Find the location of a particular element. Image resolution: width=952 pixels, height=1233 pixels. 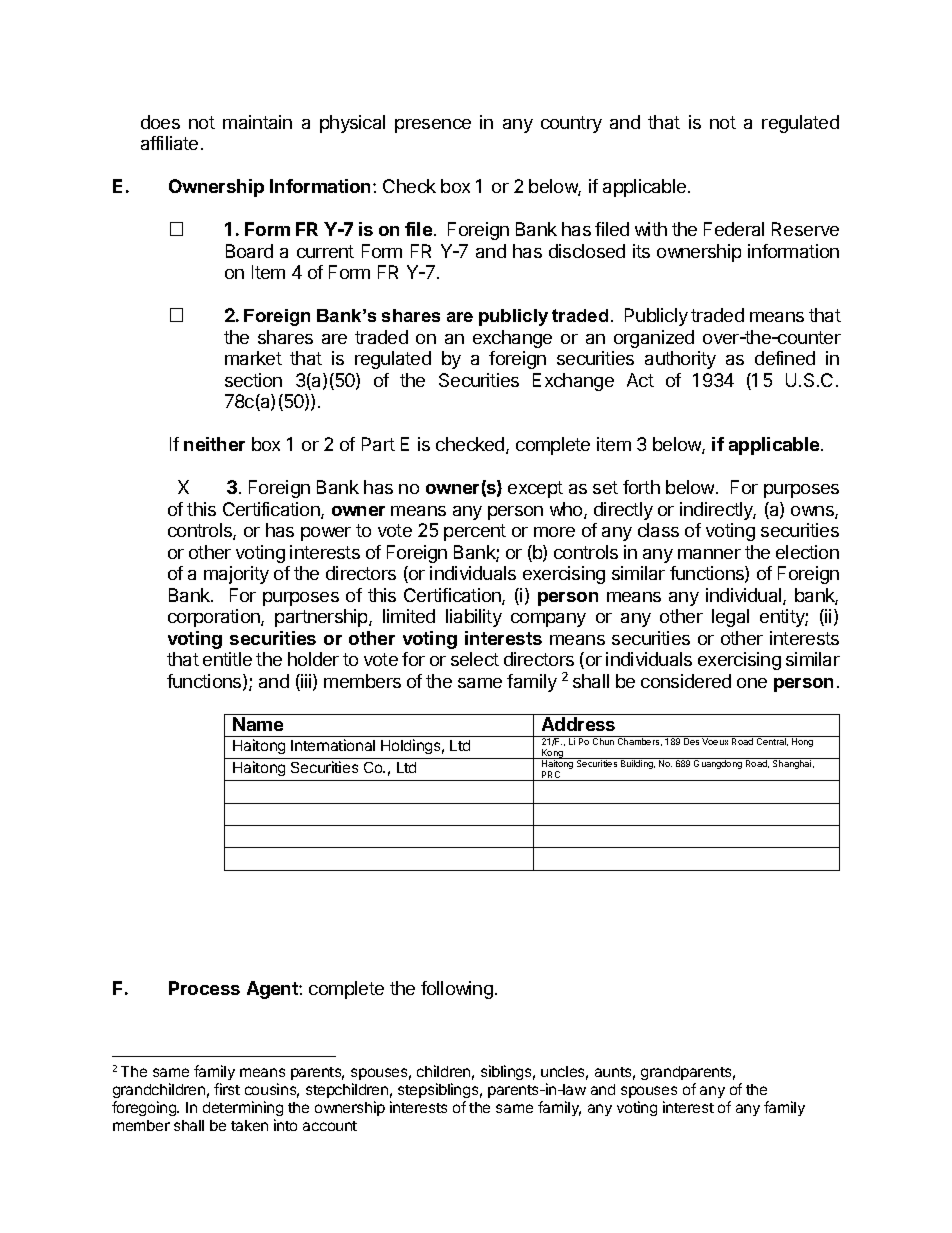

first is located at coordinates (227, 1089).
